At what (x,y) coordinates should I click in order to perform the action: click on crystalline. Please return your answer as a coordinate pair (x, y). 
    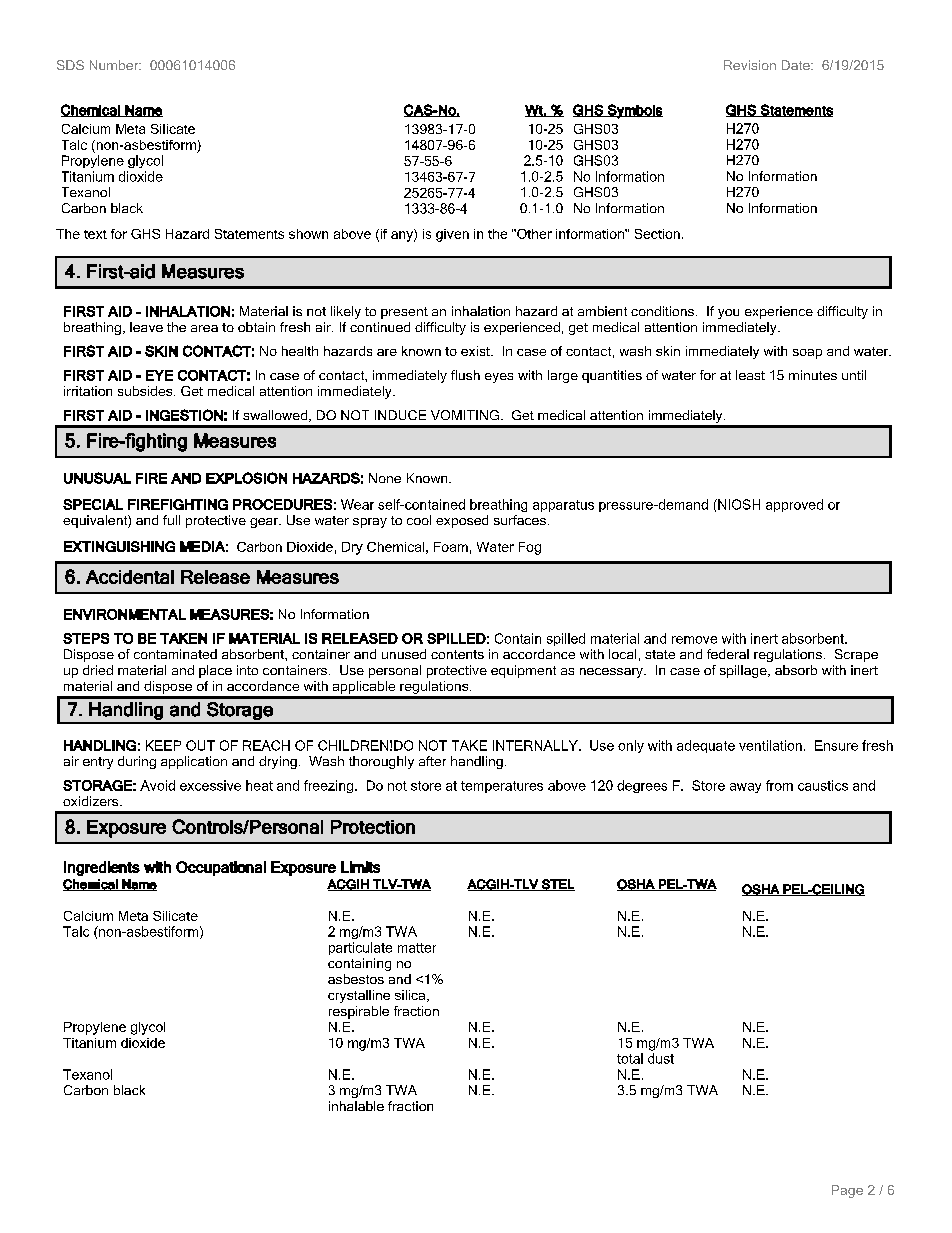
    Looking at the image, I should click on (359, 996).
